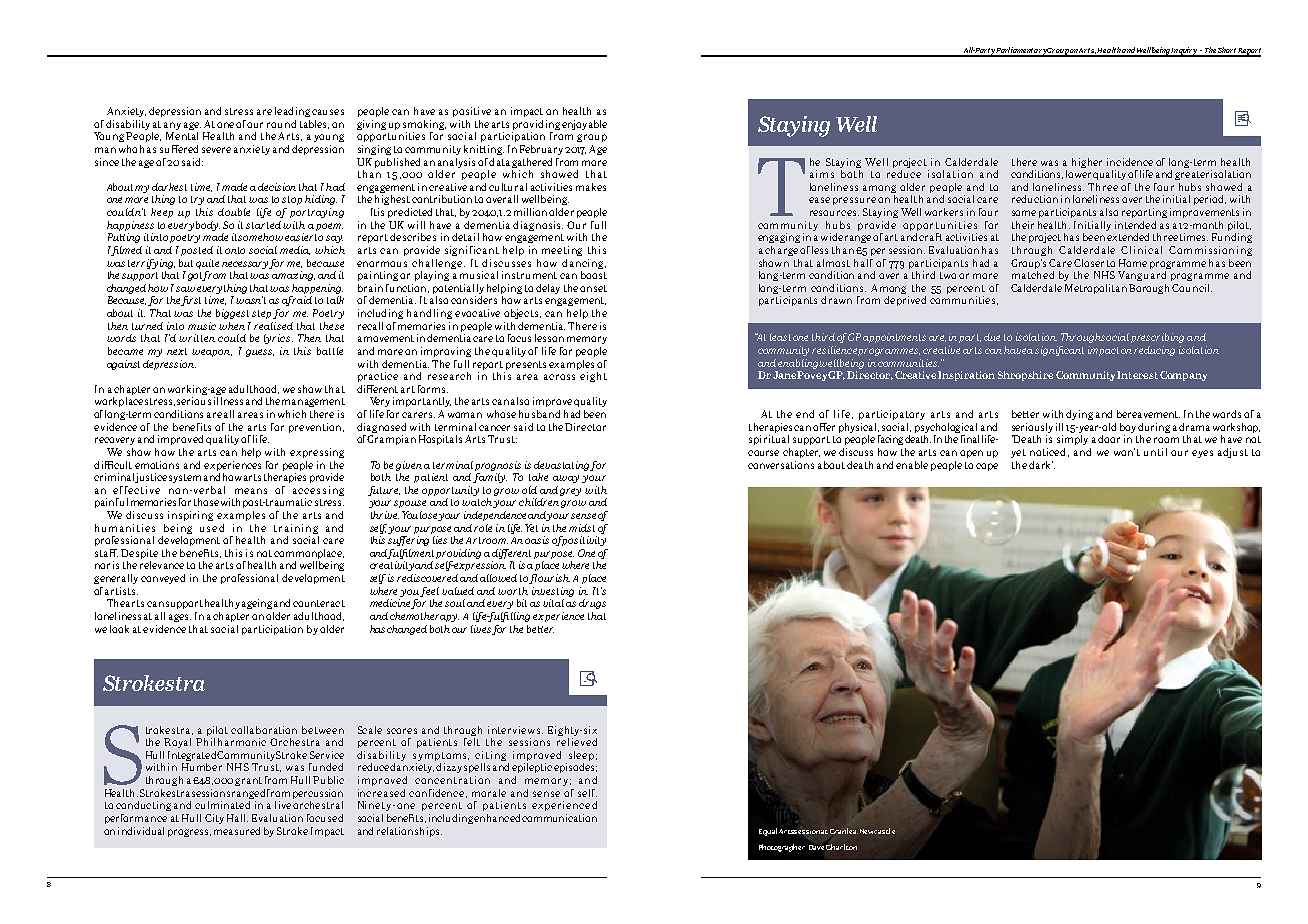 The image size is (1308, 924). Describe the element at coordinates (237, 831) in the document. I see `measured` at that location.
